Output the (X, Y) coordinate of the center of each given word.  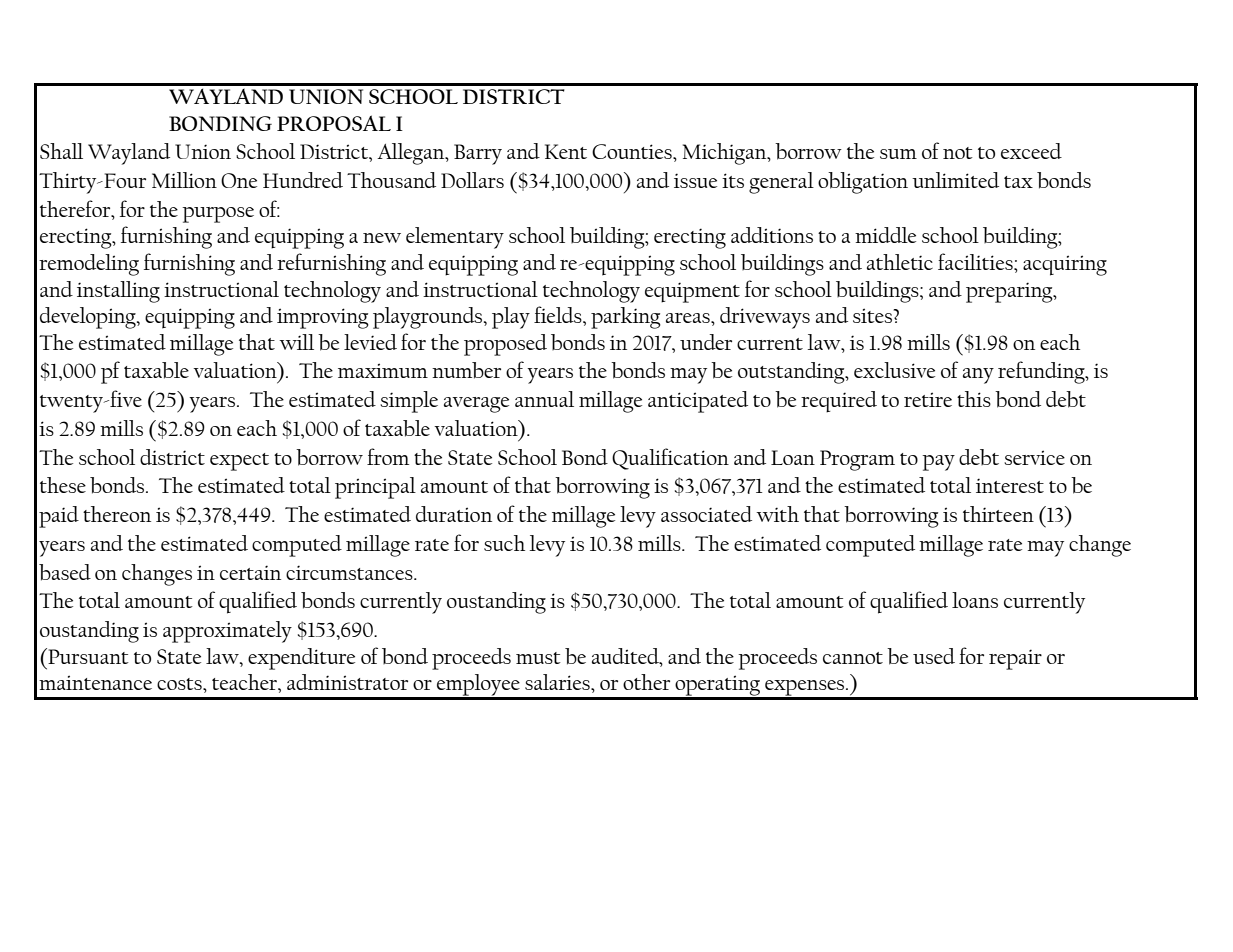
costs (180, 684)
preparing (1010, 292)
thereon (117, 514)
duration (454, 514)
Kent (566, 151)
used (934, 656)
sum (898, 154)
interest (1010, 485)
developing (89, 318)
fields (559, 314)
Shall (61, 151)
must (538, 658)
